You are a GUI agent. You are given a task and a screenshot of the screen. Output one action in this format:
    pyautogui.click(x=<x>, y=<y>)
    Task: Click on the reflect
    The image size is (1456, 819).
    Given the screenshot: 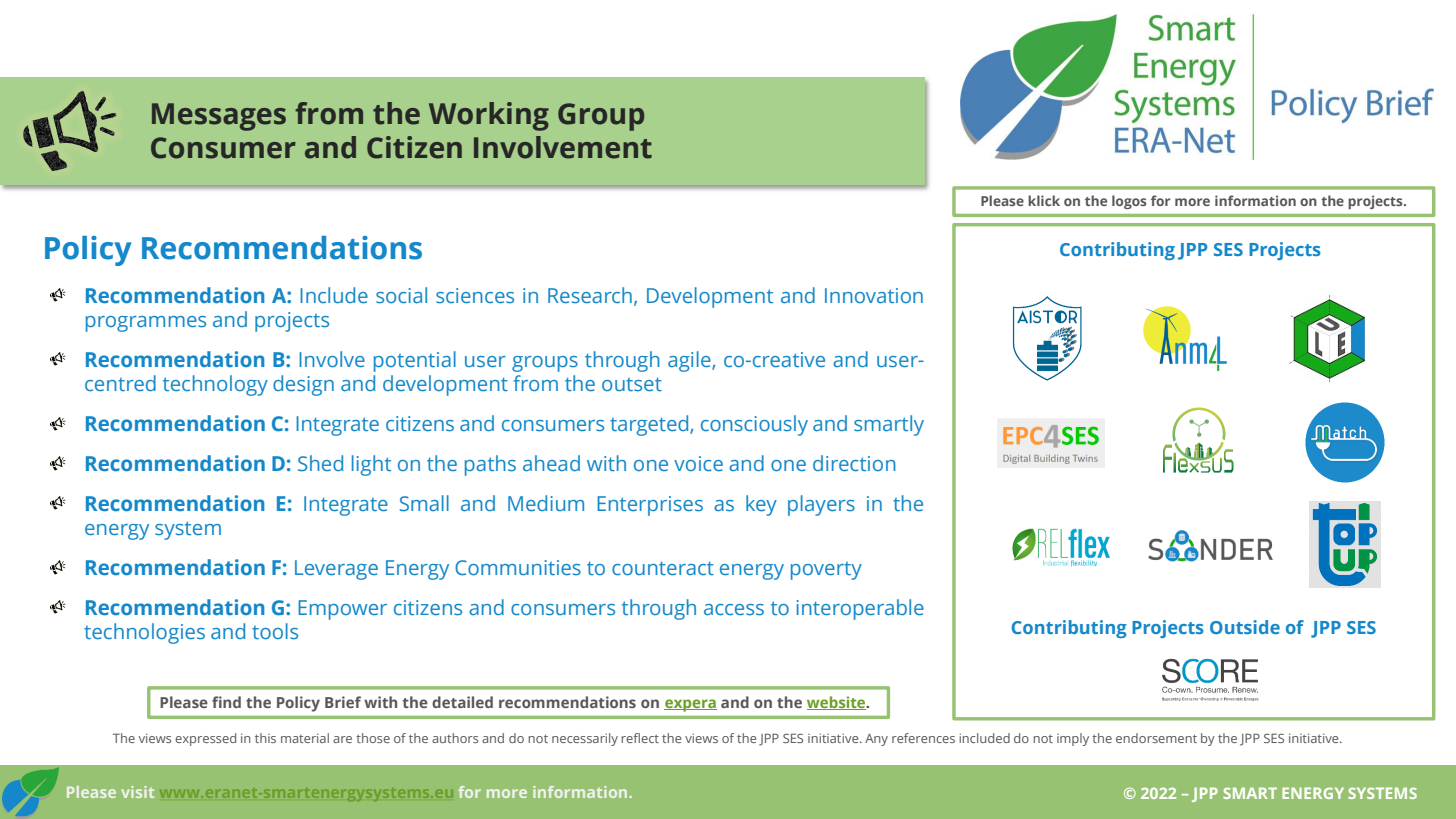 What is the action you would take?
    pyautogui.click(x=640, y=738)
